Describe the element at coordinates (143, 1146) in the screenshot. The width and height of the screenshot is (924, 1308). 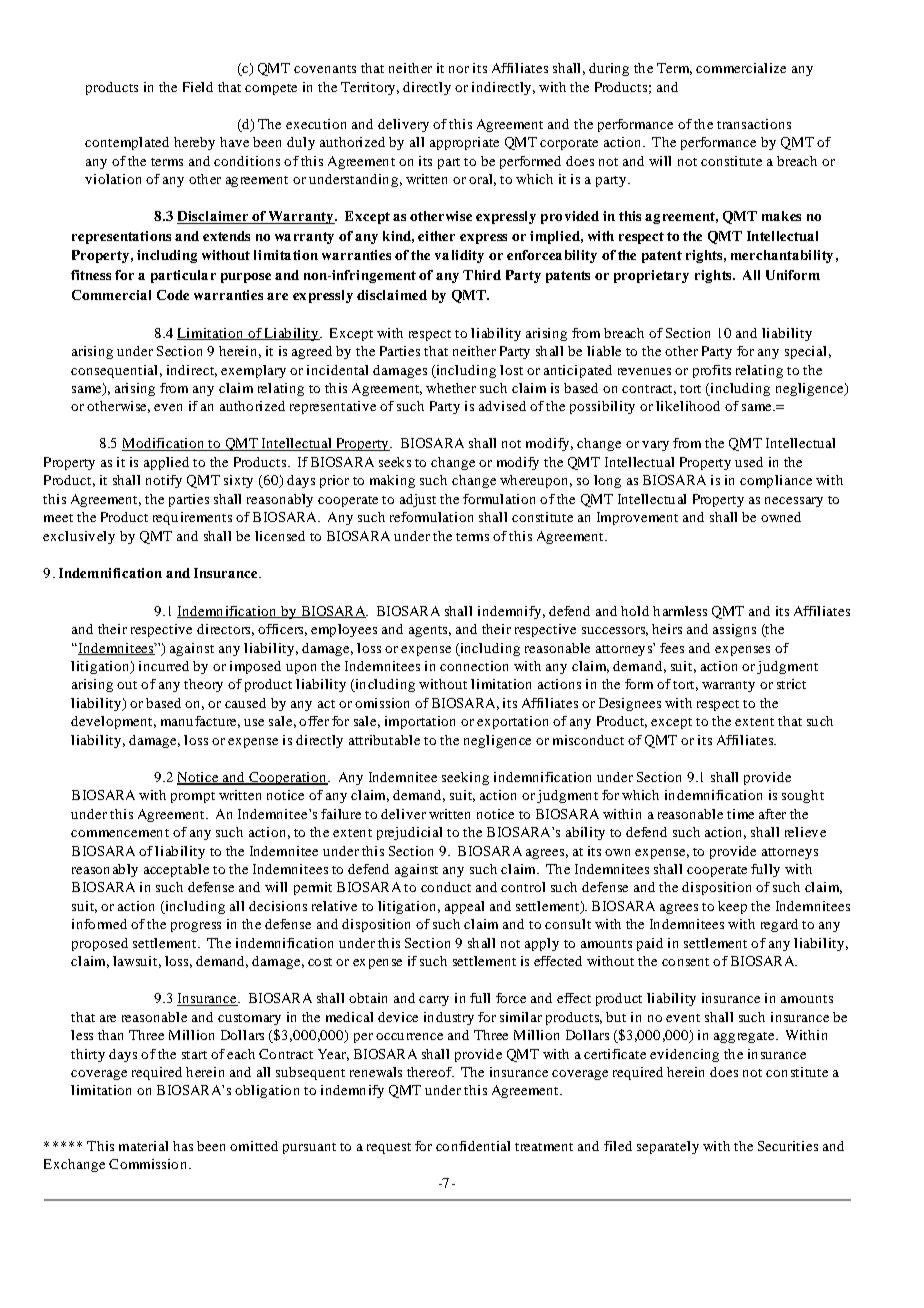
I see `material` at that location.
